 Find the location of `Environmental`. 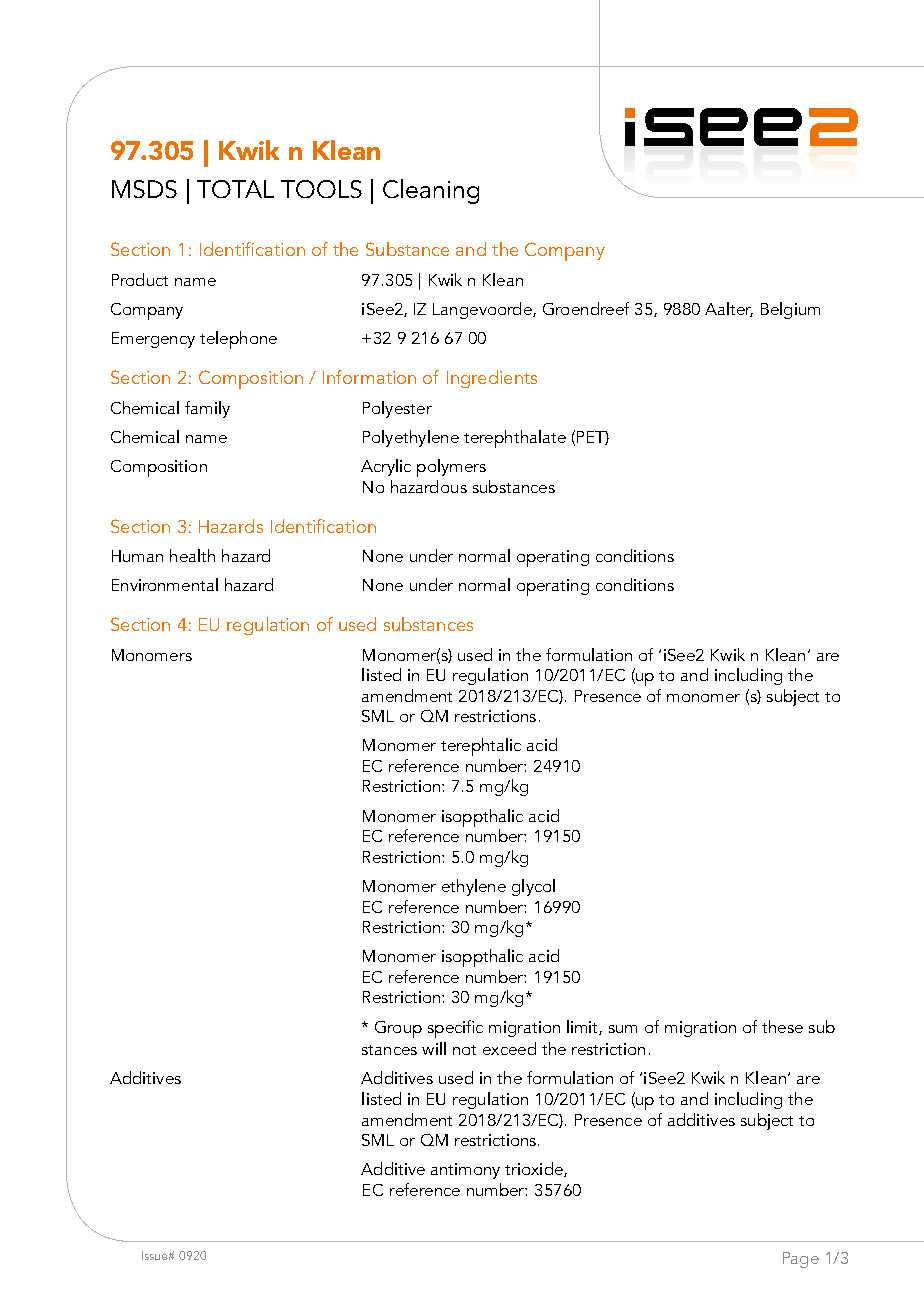

Environmental is located at coordinates (165, 584).
